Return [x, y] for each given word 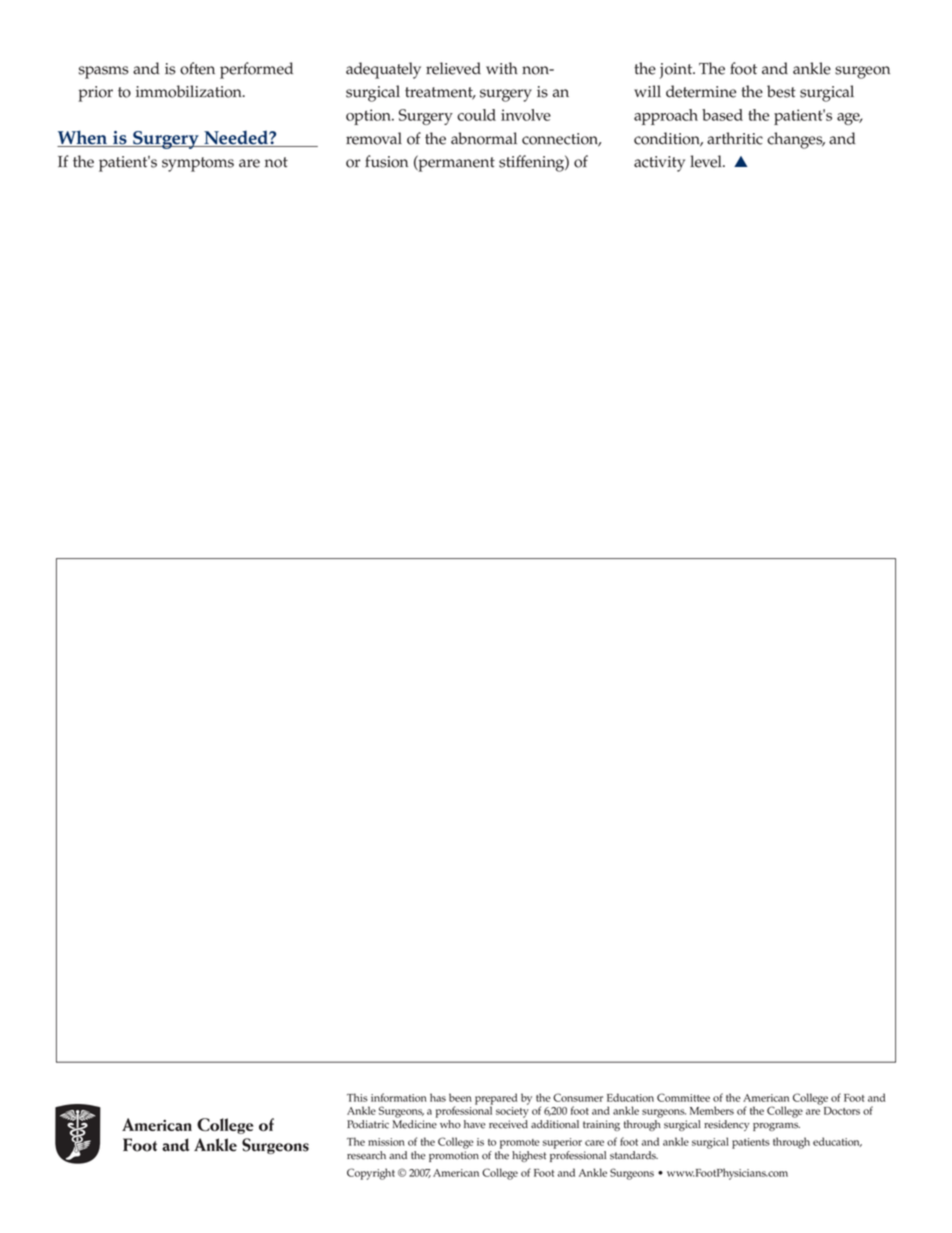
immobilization [190, 91]
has [438, 1097]
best [781, 91]
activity [659, 164]
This [357, 1097]
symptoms [198, 164]
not [276, 162]
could [476, 115]
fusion [386, 161]
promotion [454, 1156]
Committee [683, 1097]
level [707, 161]
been [460, 1097]
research [366, 1155]
